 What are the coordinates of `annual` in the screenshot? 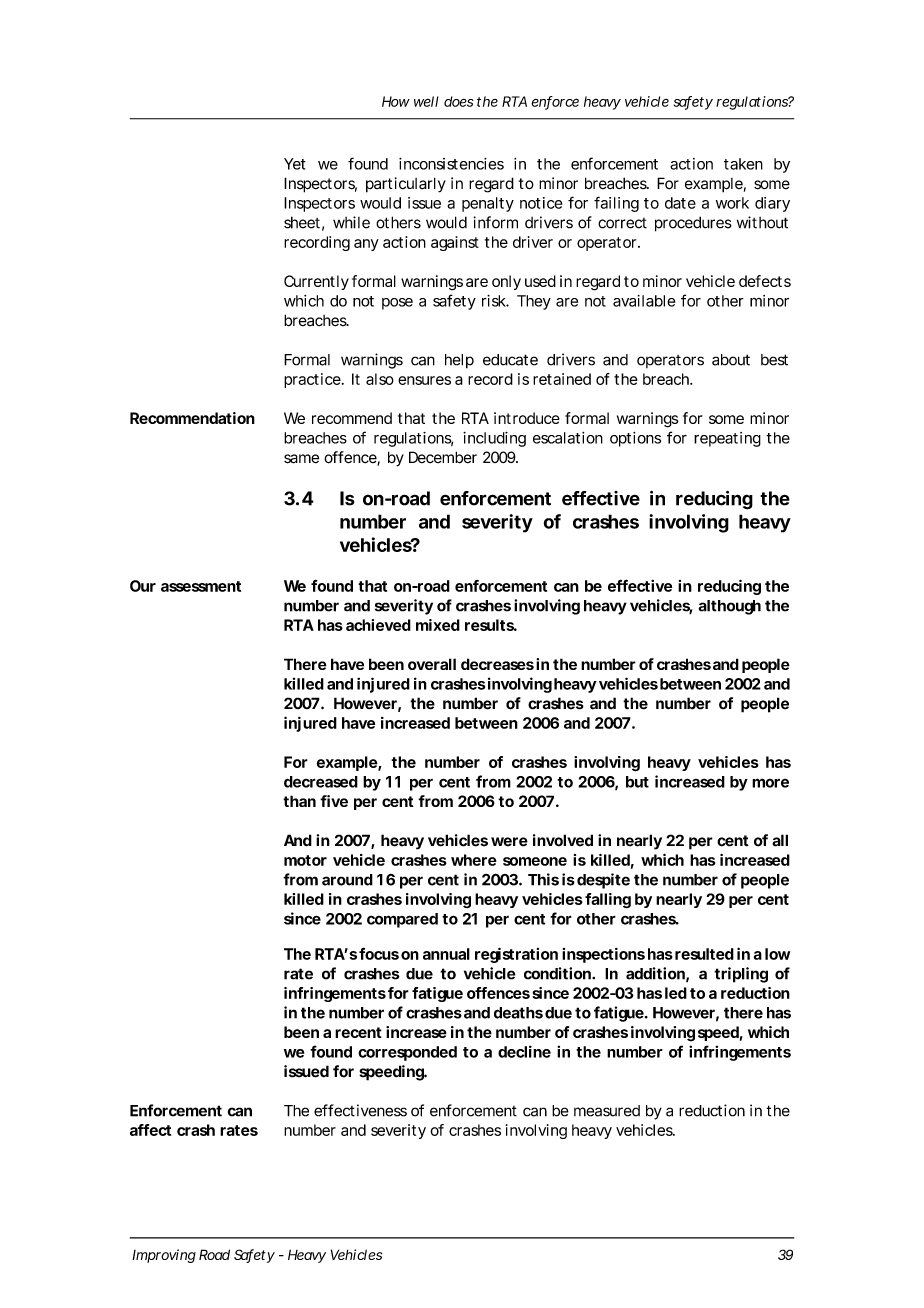 It's located at (446, 954).
